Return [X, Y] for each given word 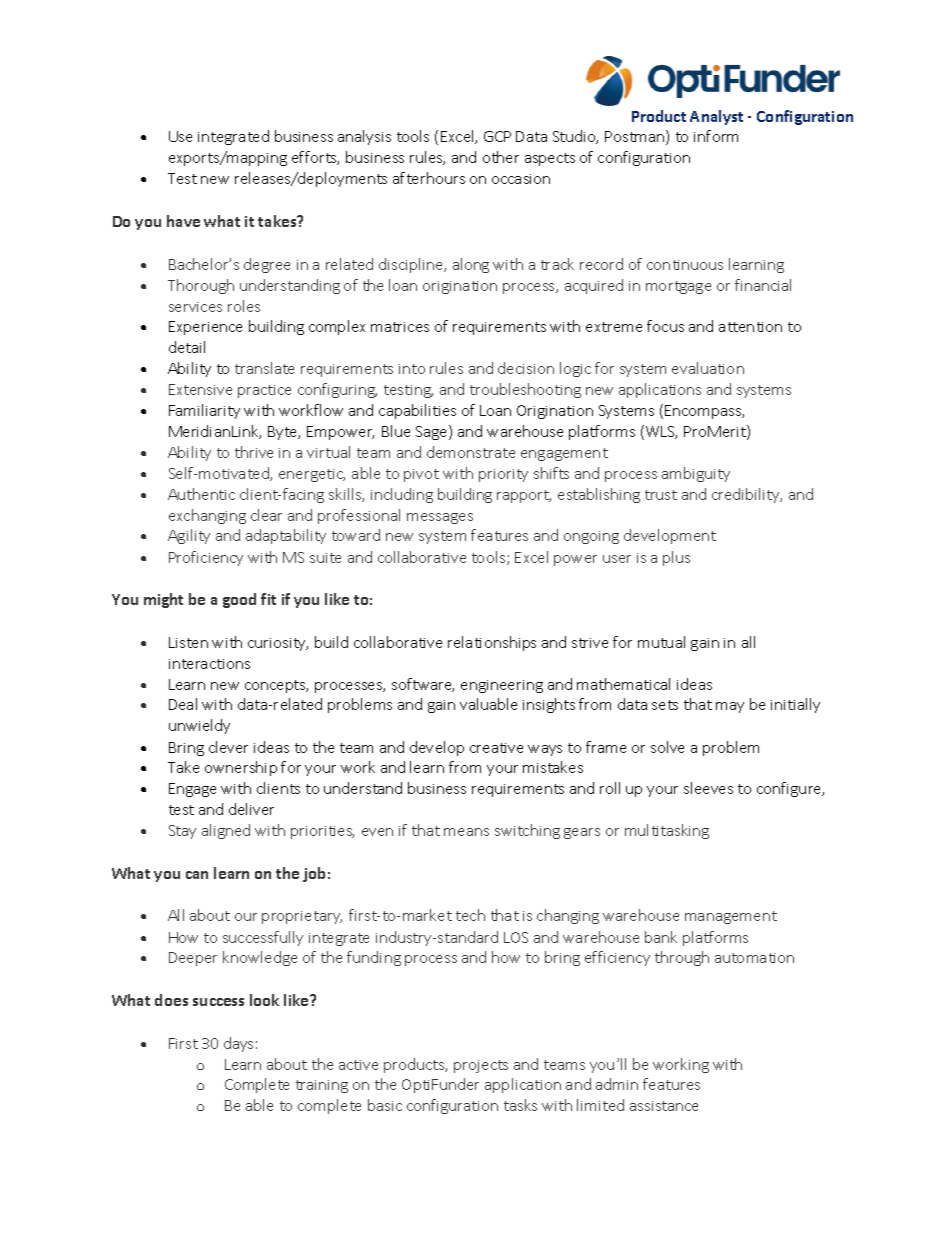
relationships [492, 643]
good [239, 600]
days [238, 1044]
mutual [661, 642]
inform [716, 136]
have [183, 221]
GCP [497, 136]
